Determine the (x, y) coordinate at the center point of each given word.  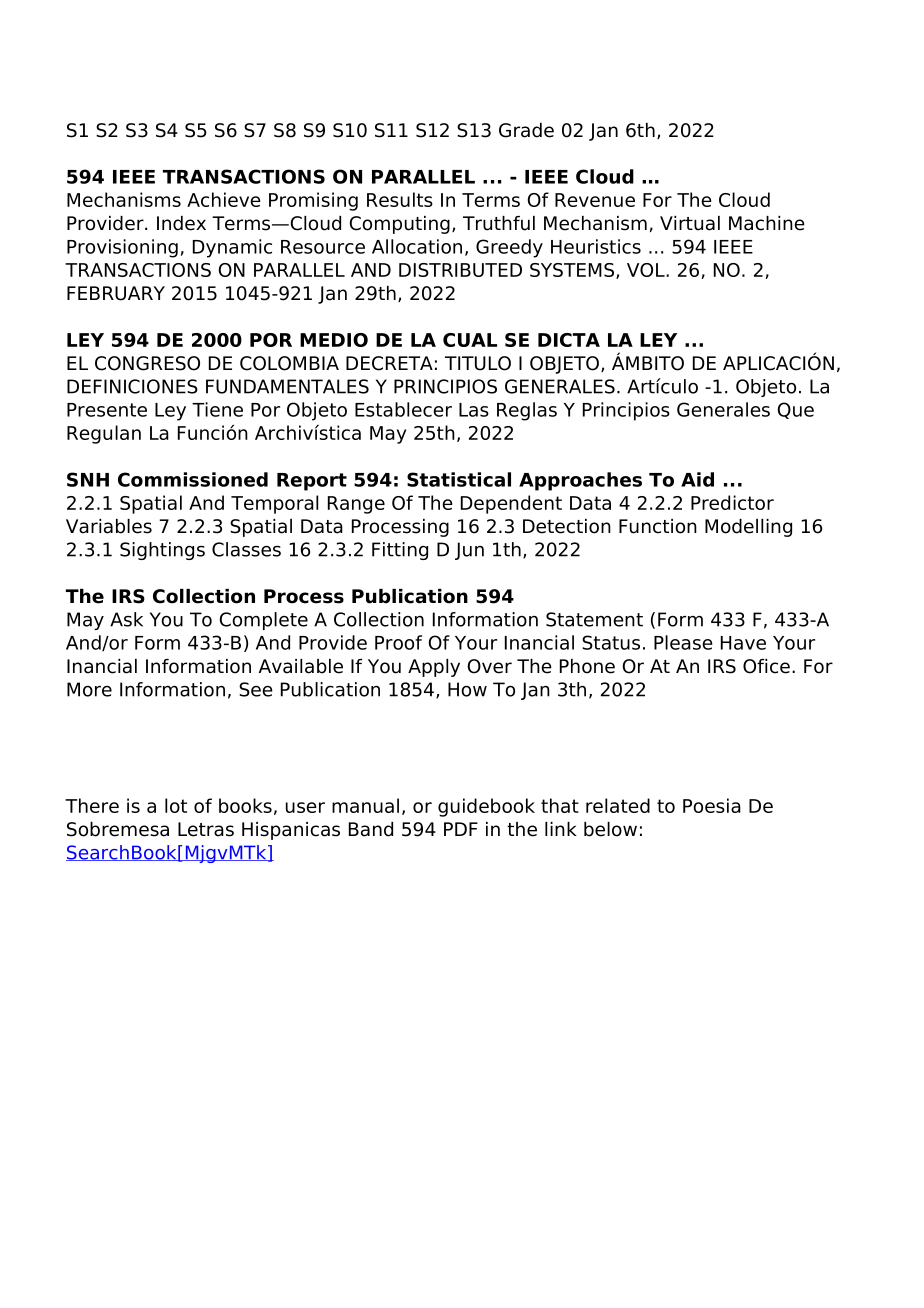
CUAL (470, 340)
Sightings (162, 551)
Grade (526, 130)
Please (683, 642)
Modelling (748, 528)
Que (795, 410)
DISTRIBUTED (460, 270)
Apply (434, 668)
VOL (647, 270)
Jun (469, 551)
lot (176, 805)
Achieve (224, 199)
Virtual (690, 223)
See (256, 689)
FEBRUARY (116, 293)
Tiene (217, 409)
